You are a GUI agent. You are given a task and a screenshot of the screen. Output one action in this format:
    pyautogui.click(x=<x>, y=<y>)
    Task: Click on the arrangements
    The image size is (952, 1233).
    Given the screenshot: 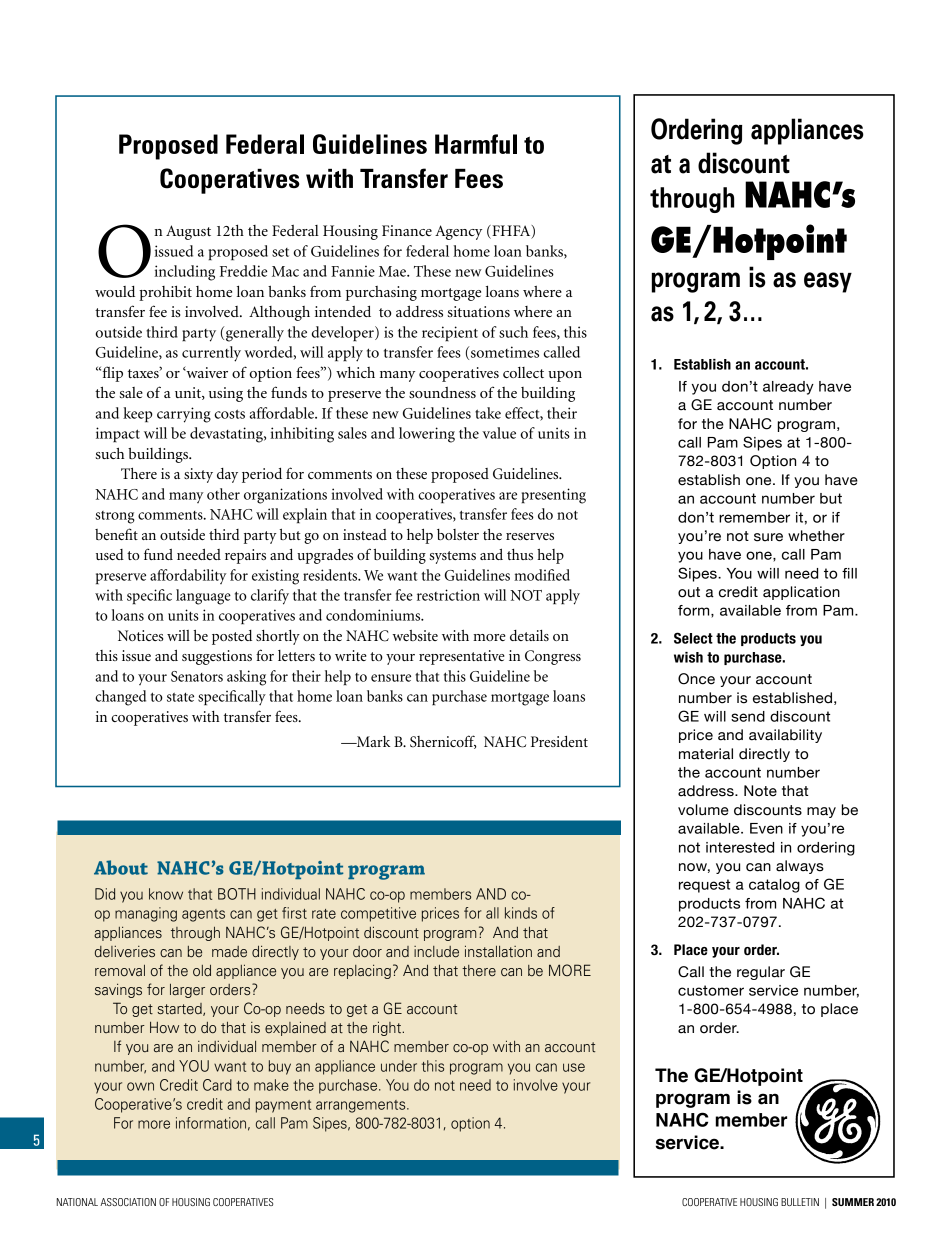 What is the action you would take?
    pyautogui.click(x=362, y=1106)
